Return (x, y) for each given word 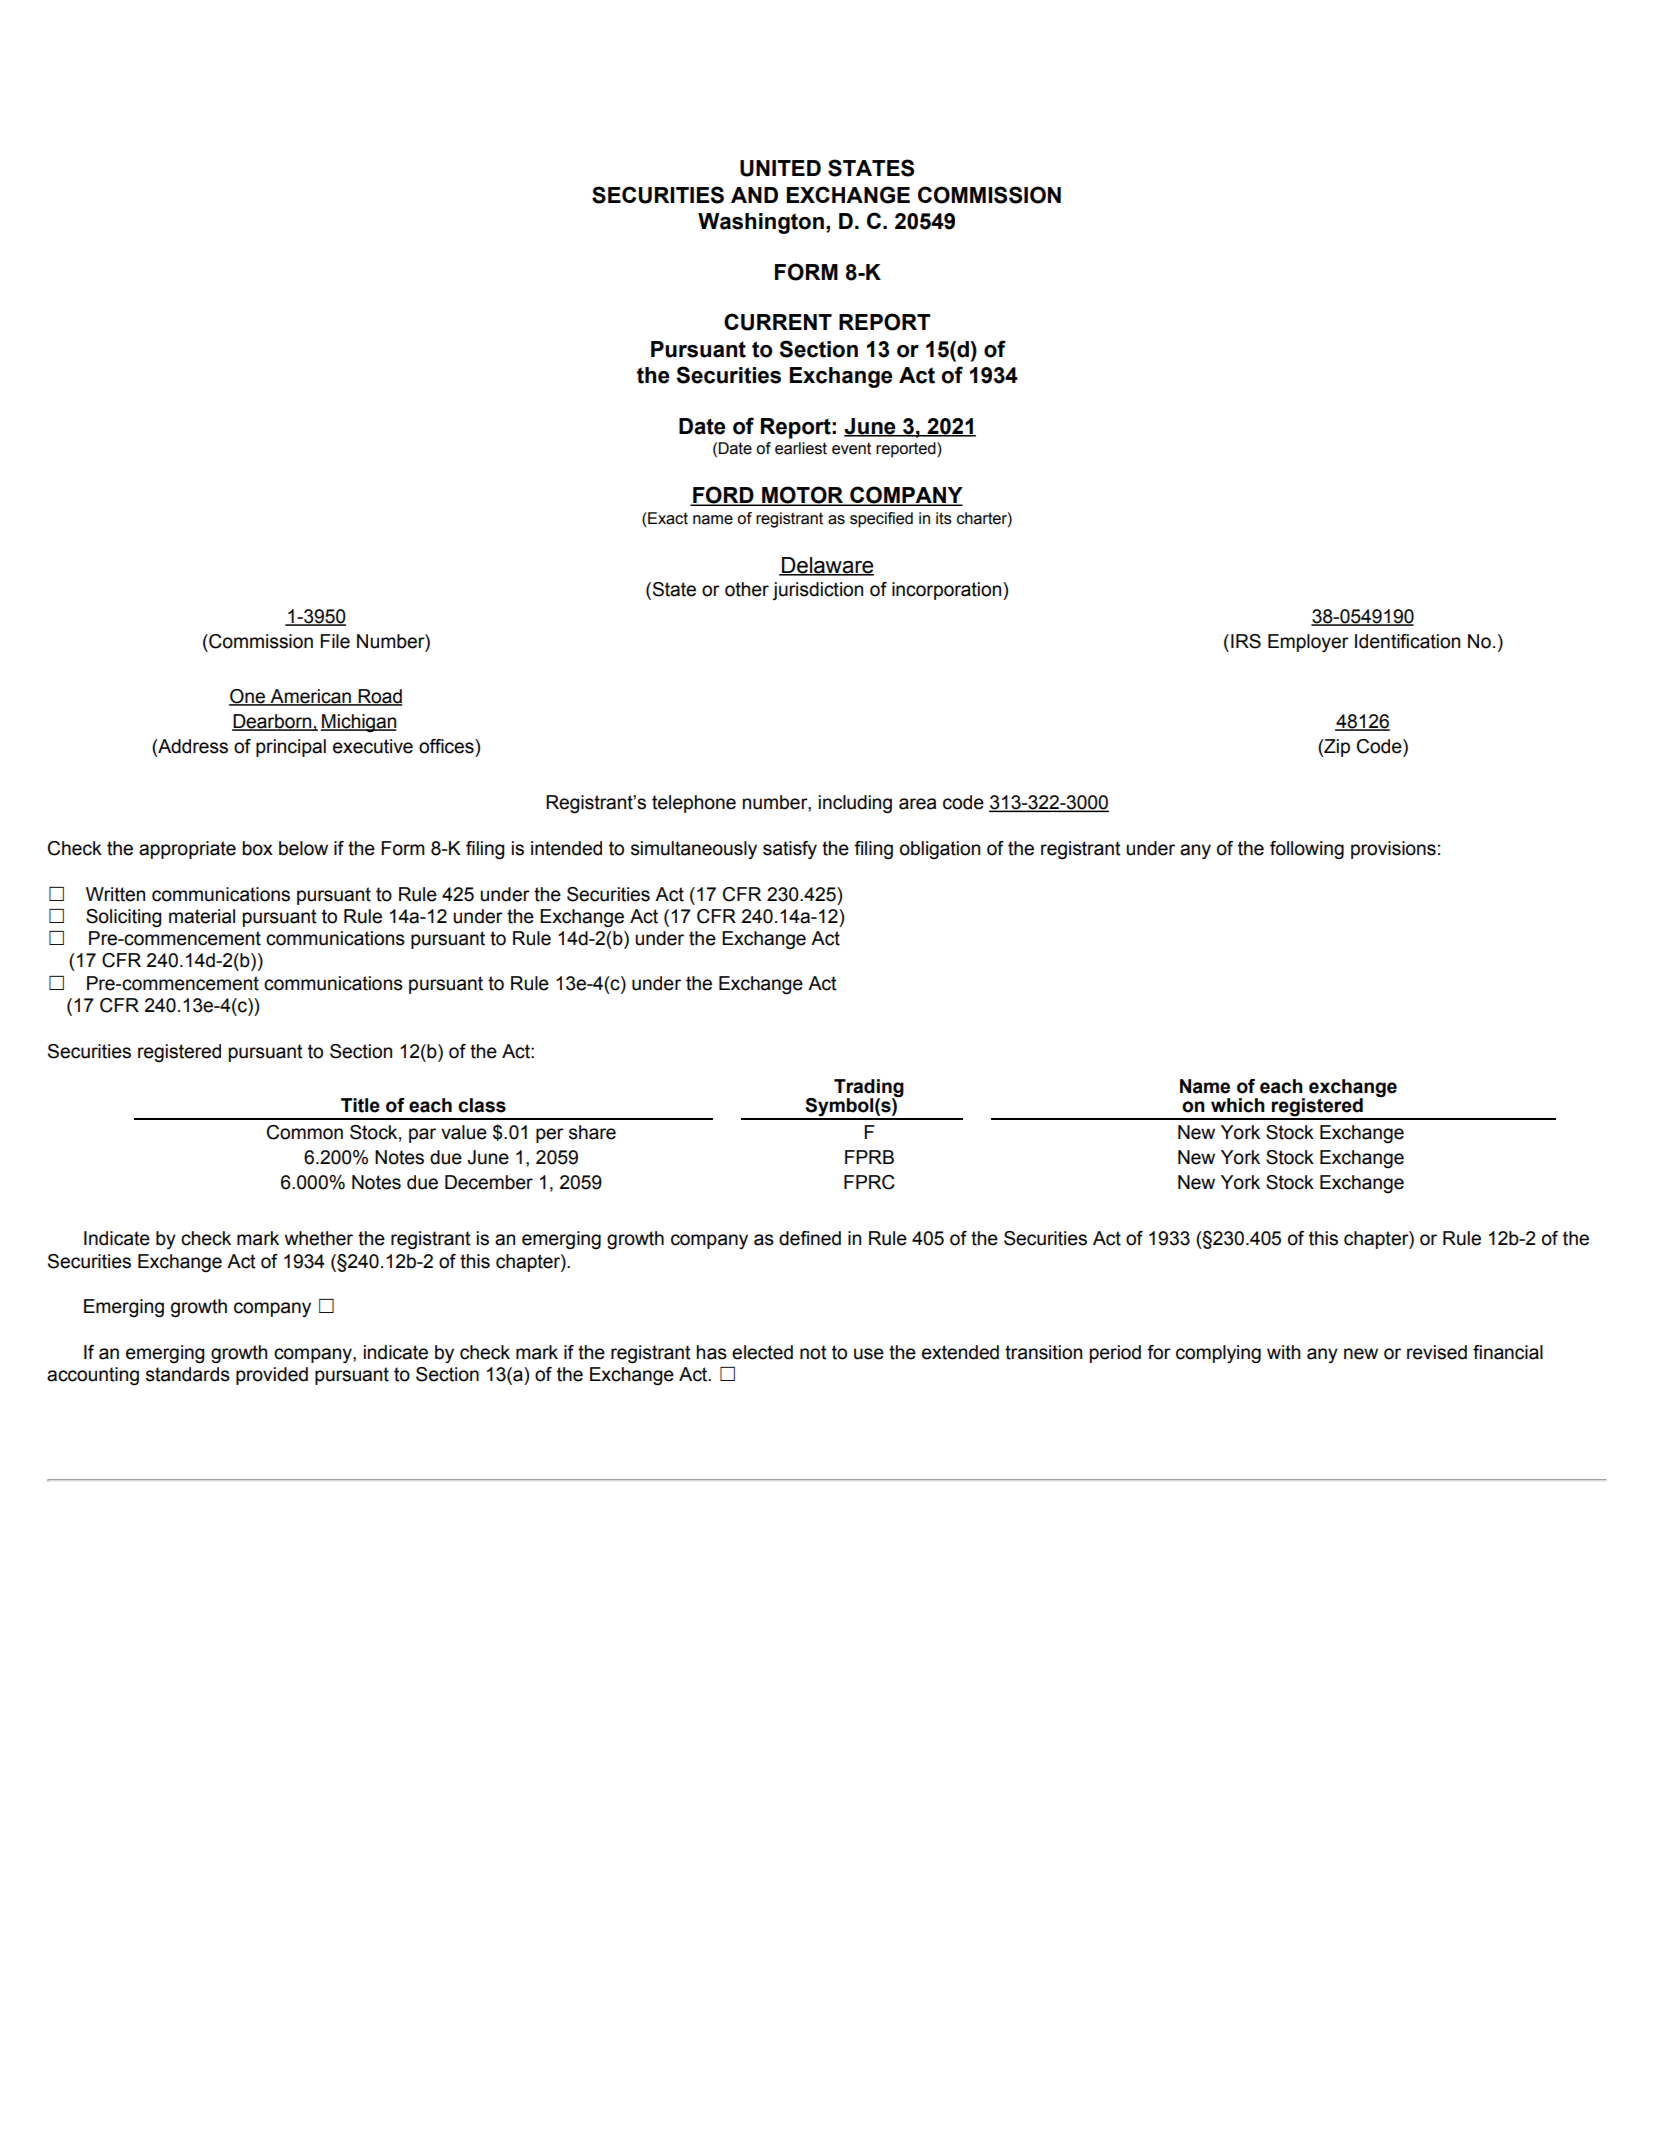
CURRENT (778, 322)
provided (272, 1376)
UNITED (780, 168)
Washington (761, 223)
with (1283, 1352)
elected (762, 1352)
